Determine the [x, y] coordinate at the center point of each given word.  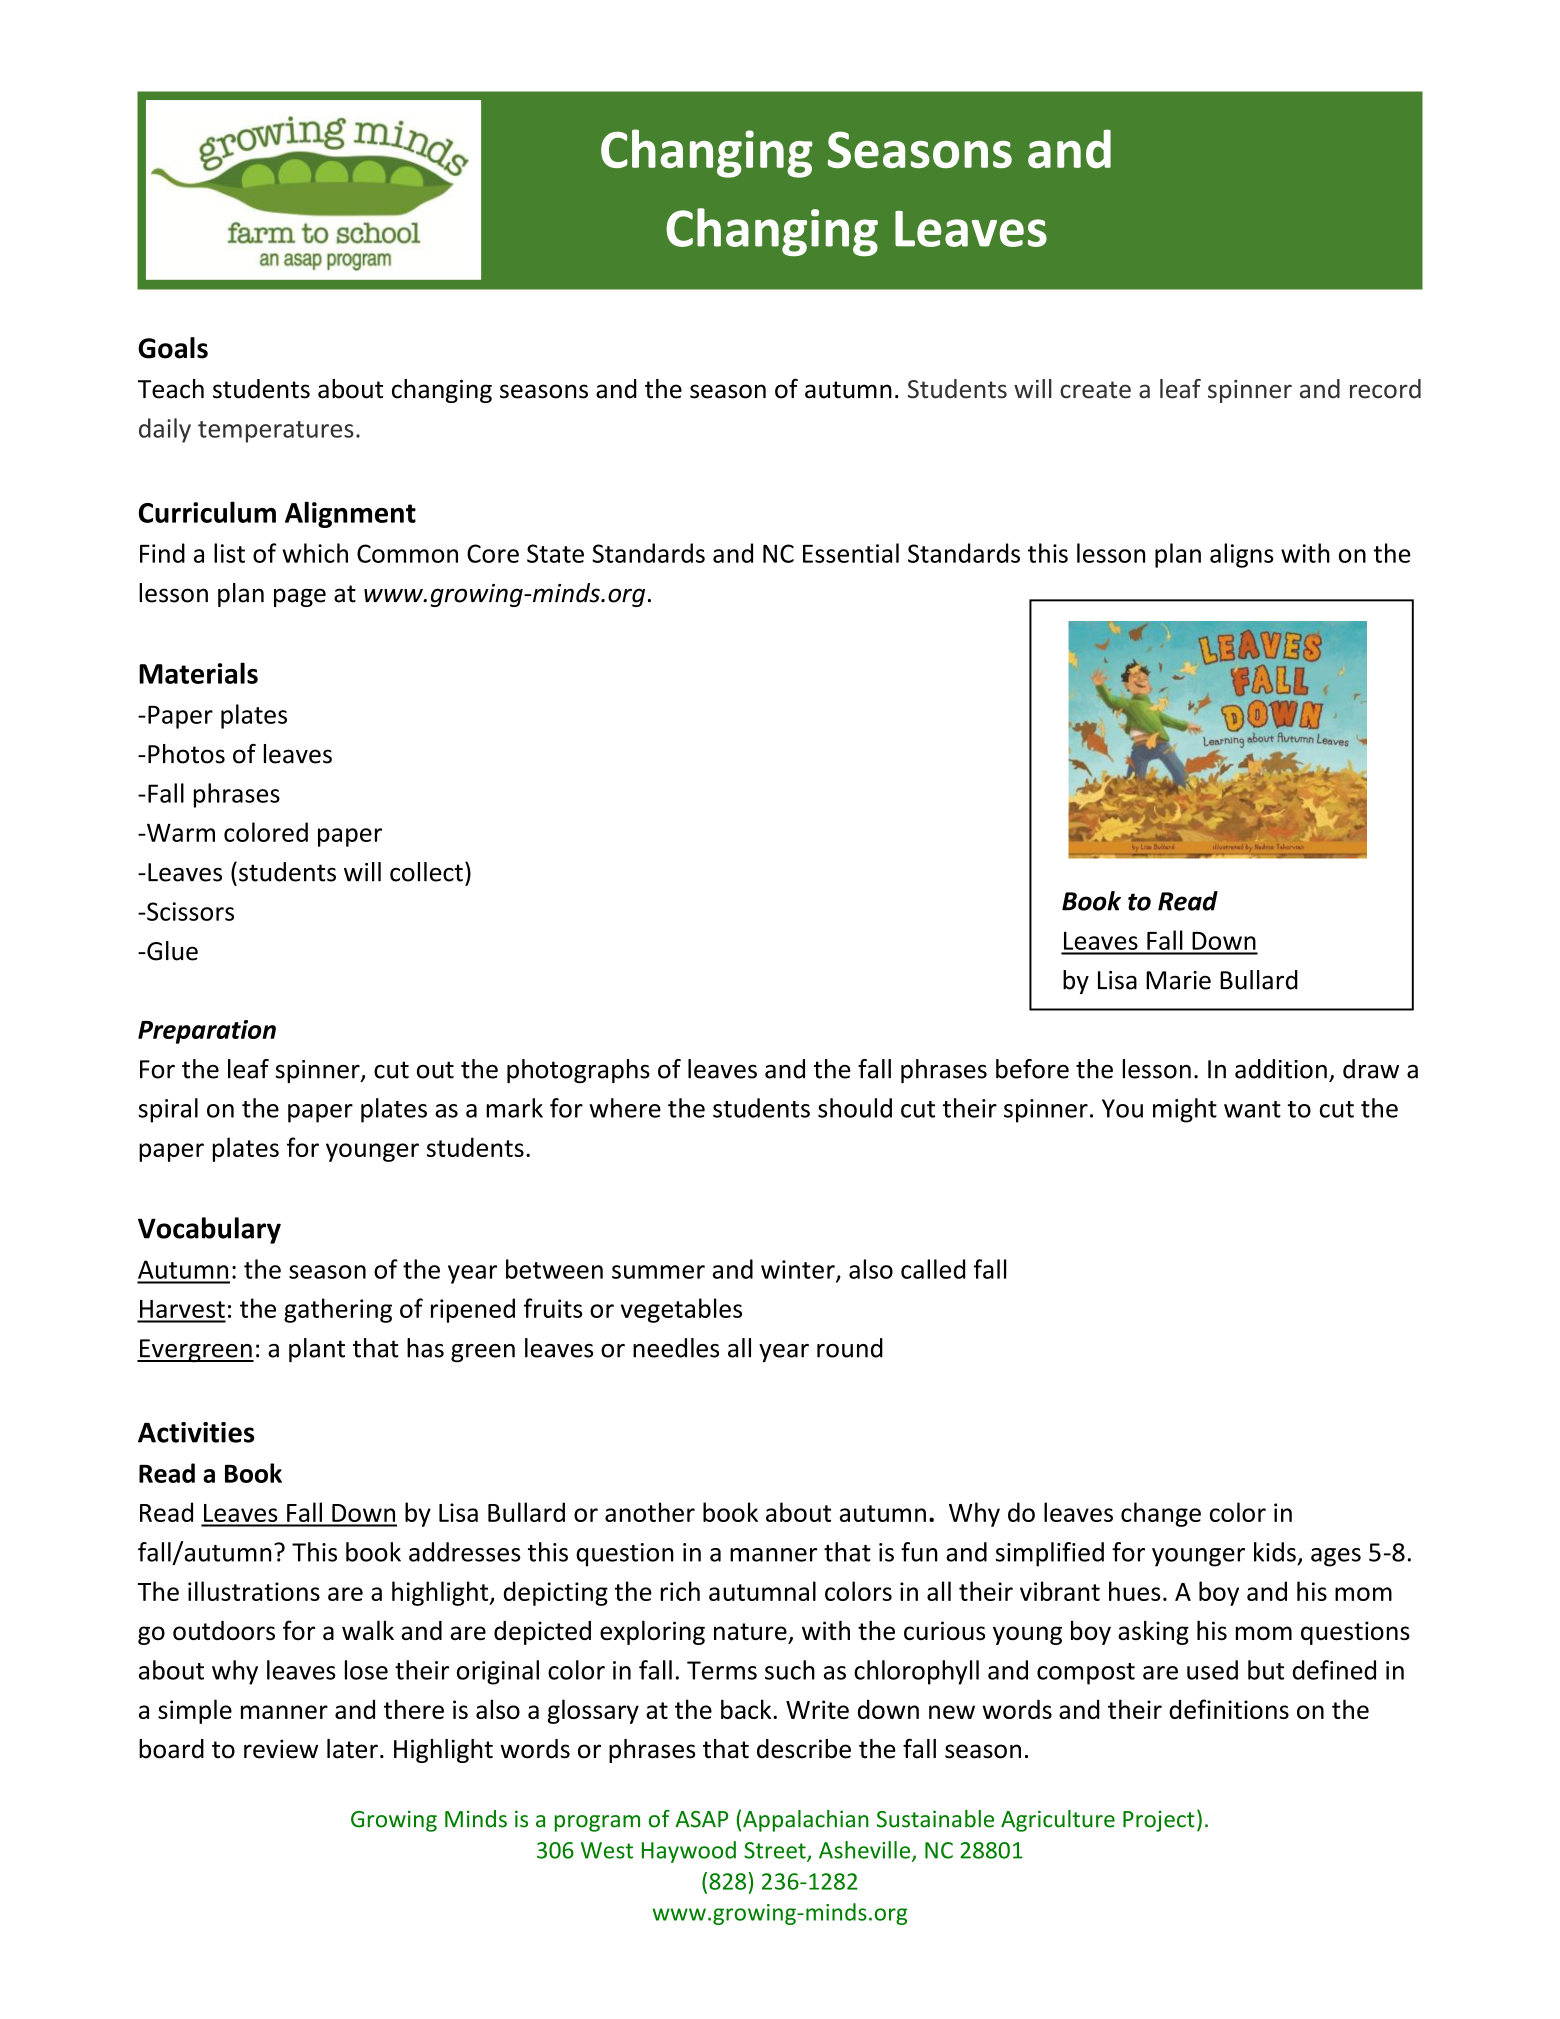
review [281, 1749]
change [1161, 1514]
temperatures [276, 432]
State [555, 553]
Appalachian [806, 1821]
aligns [1241, 555]
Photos [186, 754]
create [1095, 390]
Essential [851, 553]
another [650, 1512]
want [1252, 1109]
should [855, 1108]
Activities [196, 1432]
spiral [168, 1110]
